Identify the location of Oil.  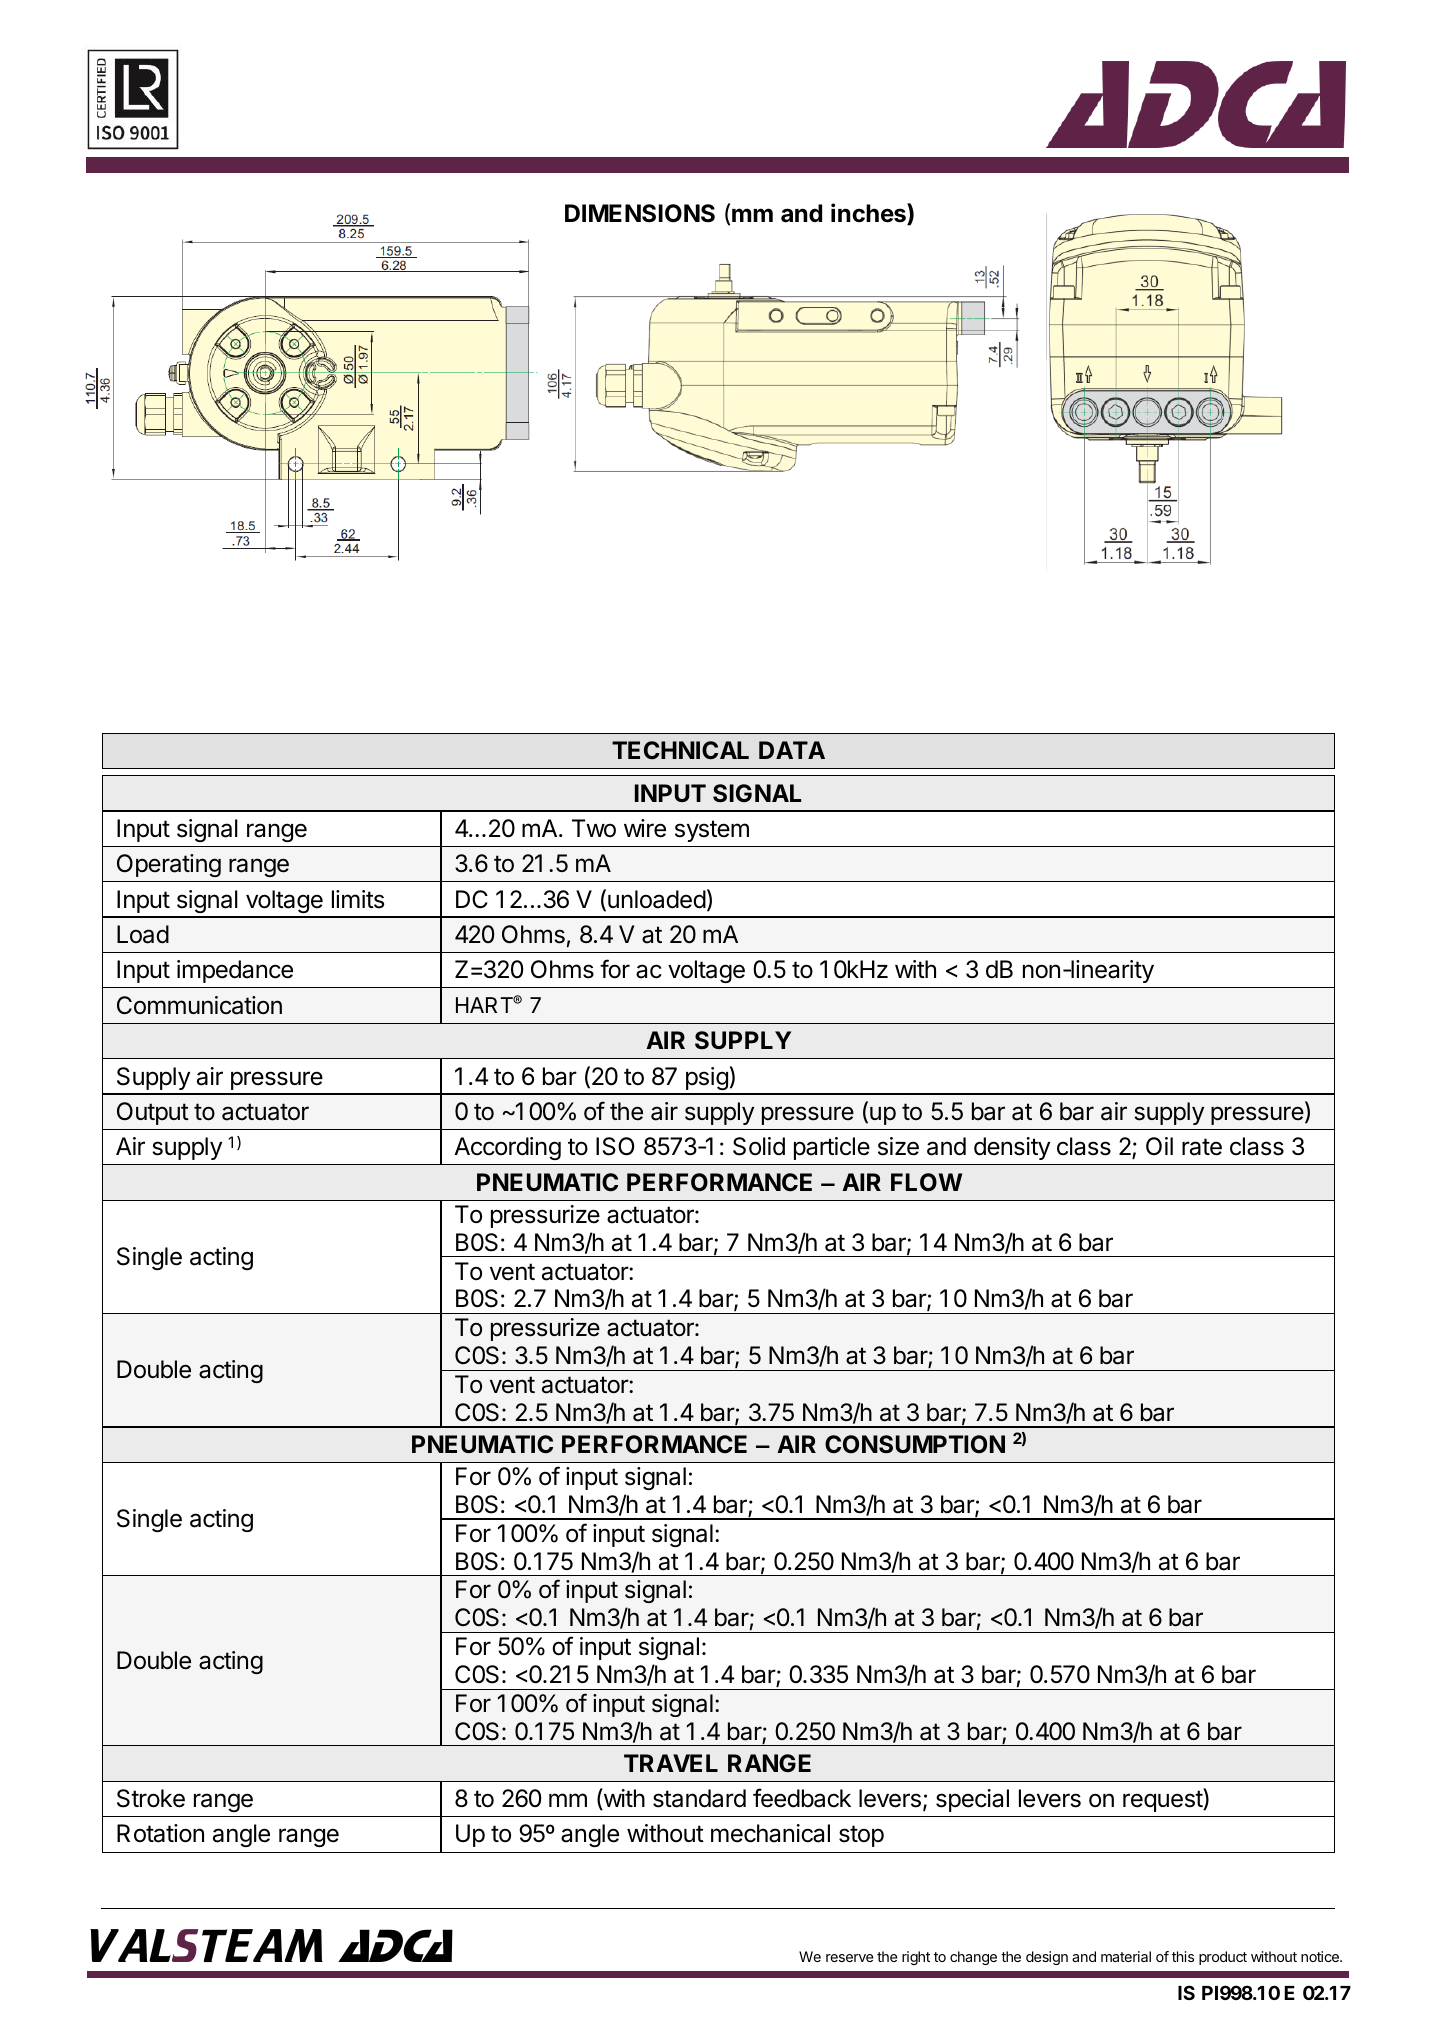
(1159, 1146).
